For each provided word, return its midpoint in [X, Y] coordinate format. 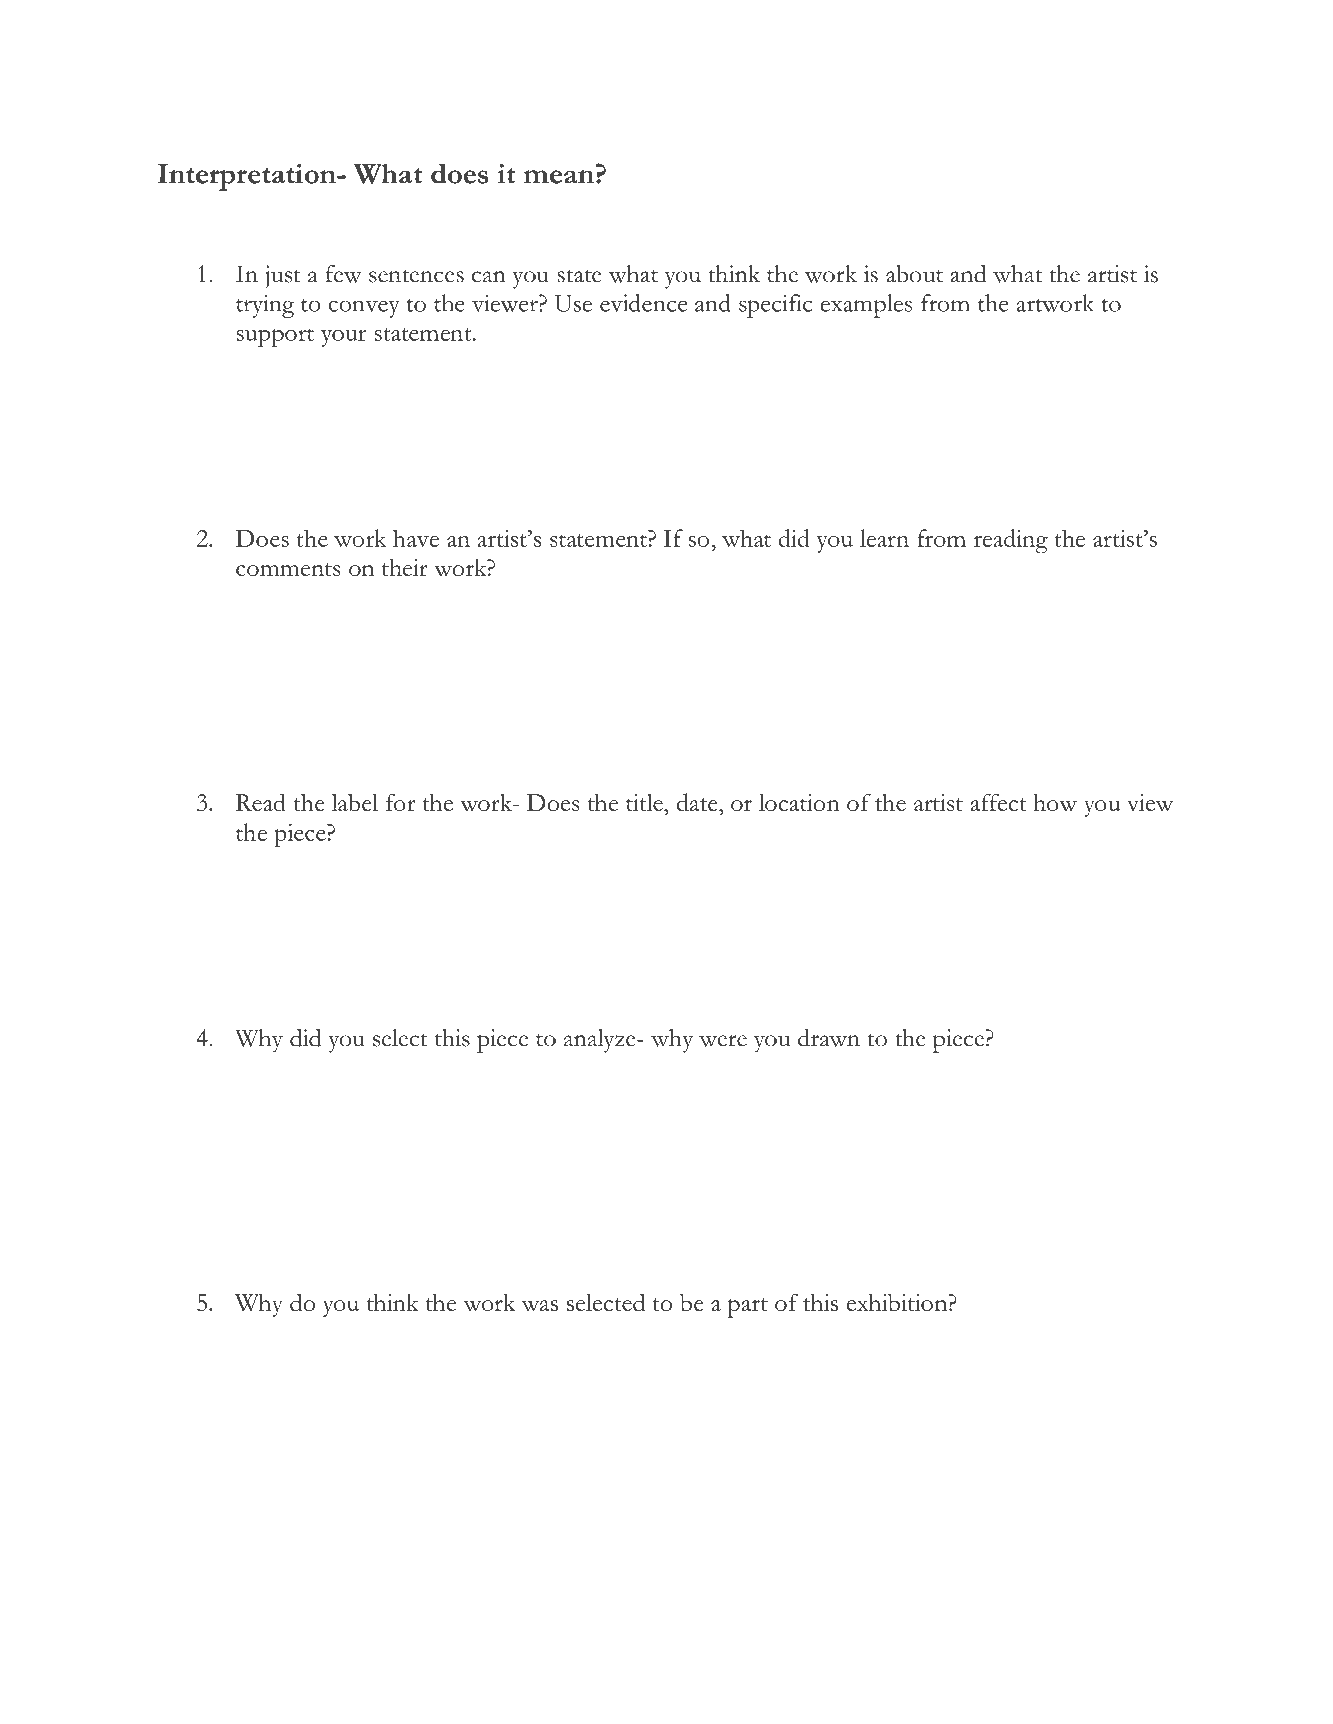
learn [884, 538]
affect [999, 802]
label [355, 802]
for [401, 802]
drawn [829, 1038]
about [914, 274]
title [645, 802]
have [416, 538]
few [344, 274]
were [723, 1041]
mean [559, 177]
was [540, 1305]
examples [866, 306]
